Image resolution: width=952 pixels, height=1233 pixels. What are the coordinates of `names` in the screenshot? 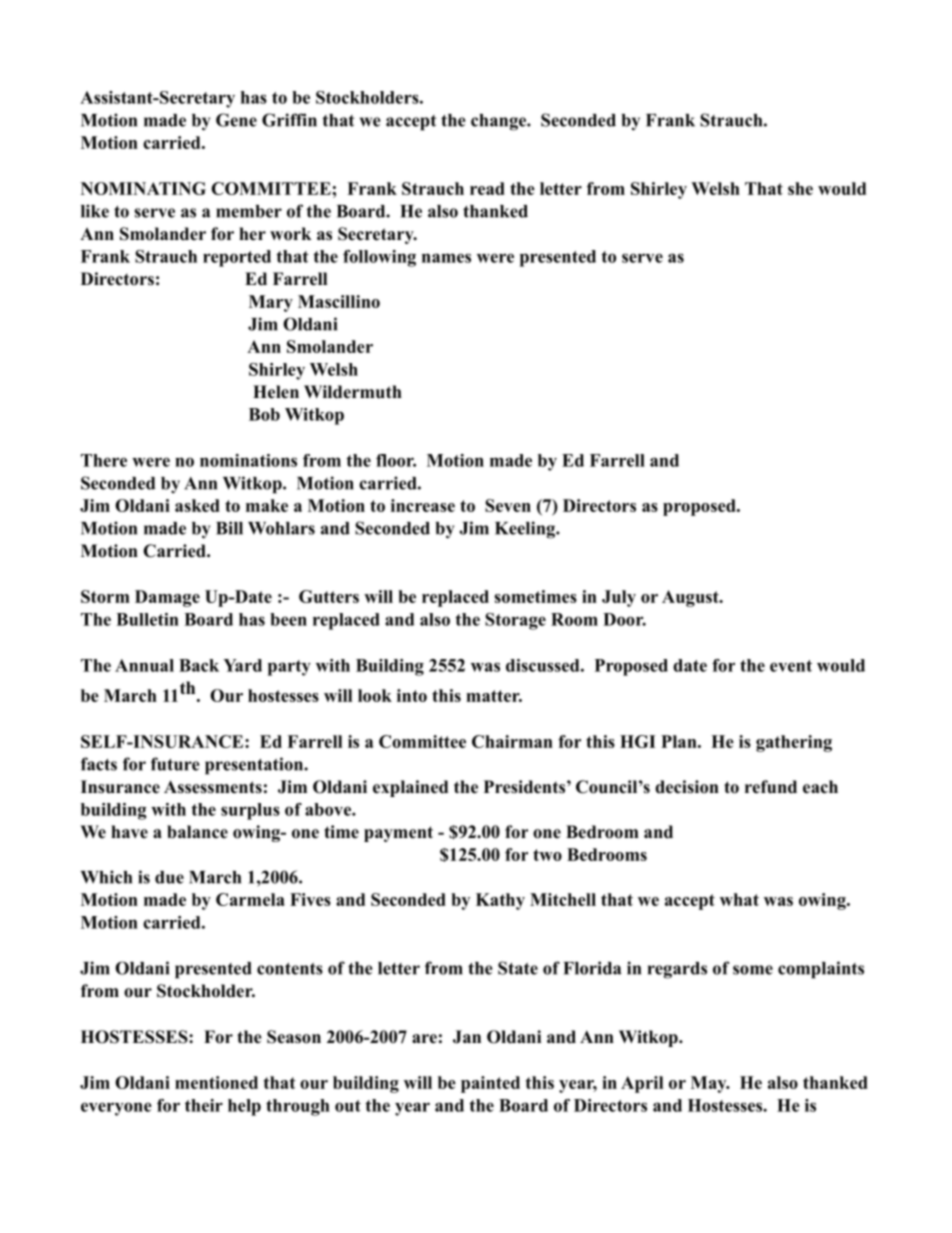 It's located at (446, 258).
